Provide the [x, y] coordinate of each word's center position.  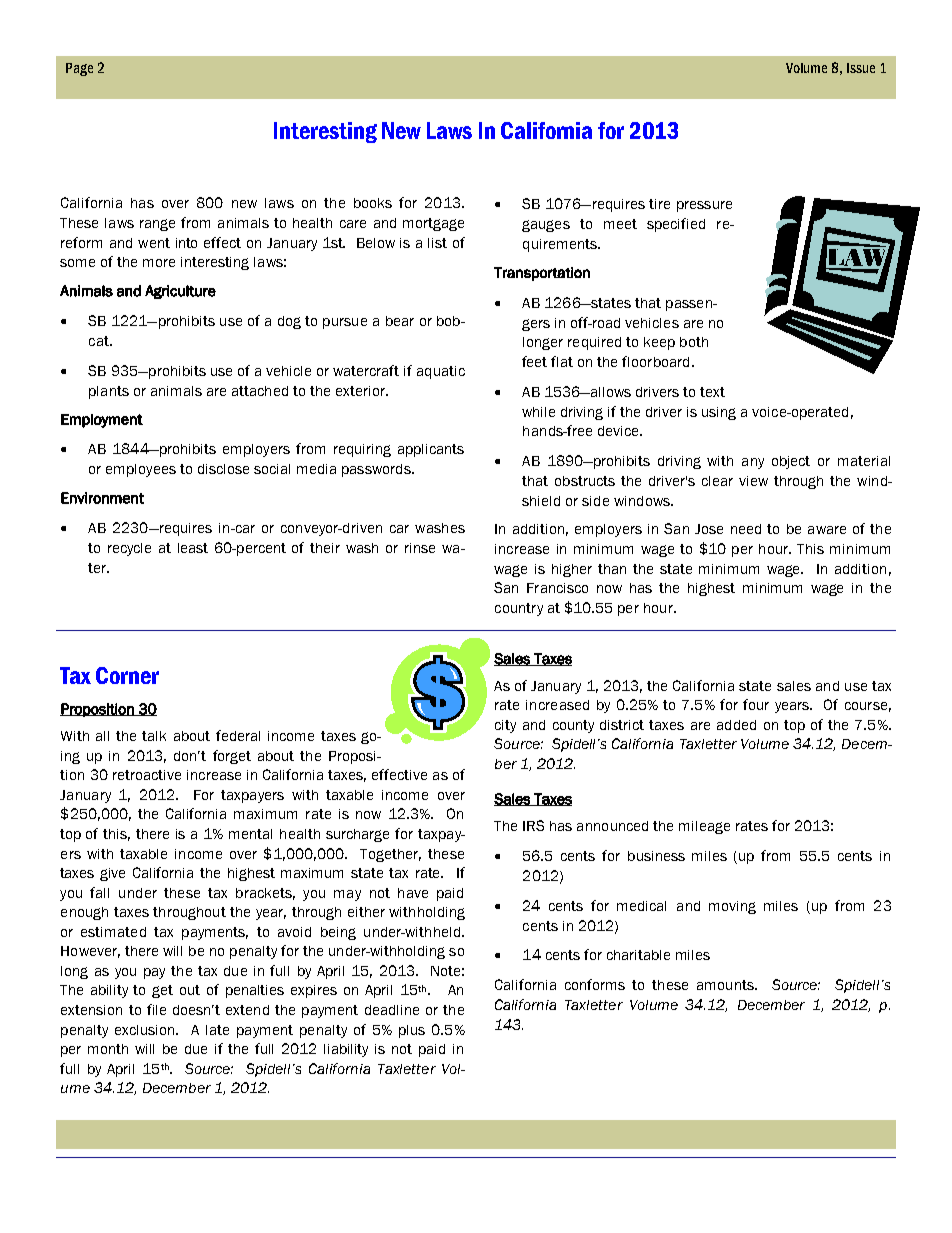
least [193, 548]
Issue [861, 68]
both [694, 342]
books [373, 203]
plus [412, 1031]
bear [400, 321]
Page [79, 69]
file [156, 1009]
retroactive [147, 775]
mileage [704, 827]
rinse [420, 548]
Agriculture [180, 292]
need [746, 529]
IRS [533, 825]
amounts [726, 985]
